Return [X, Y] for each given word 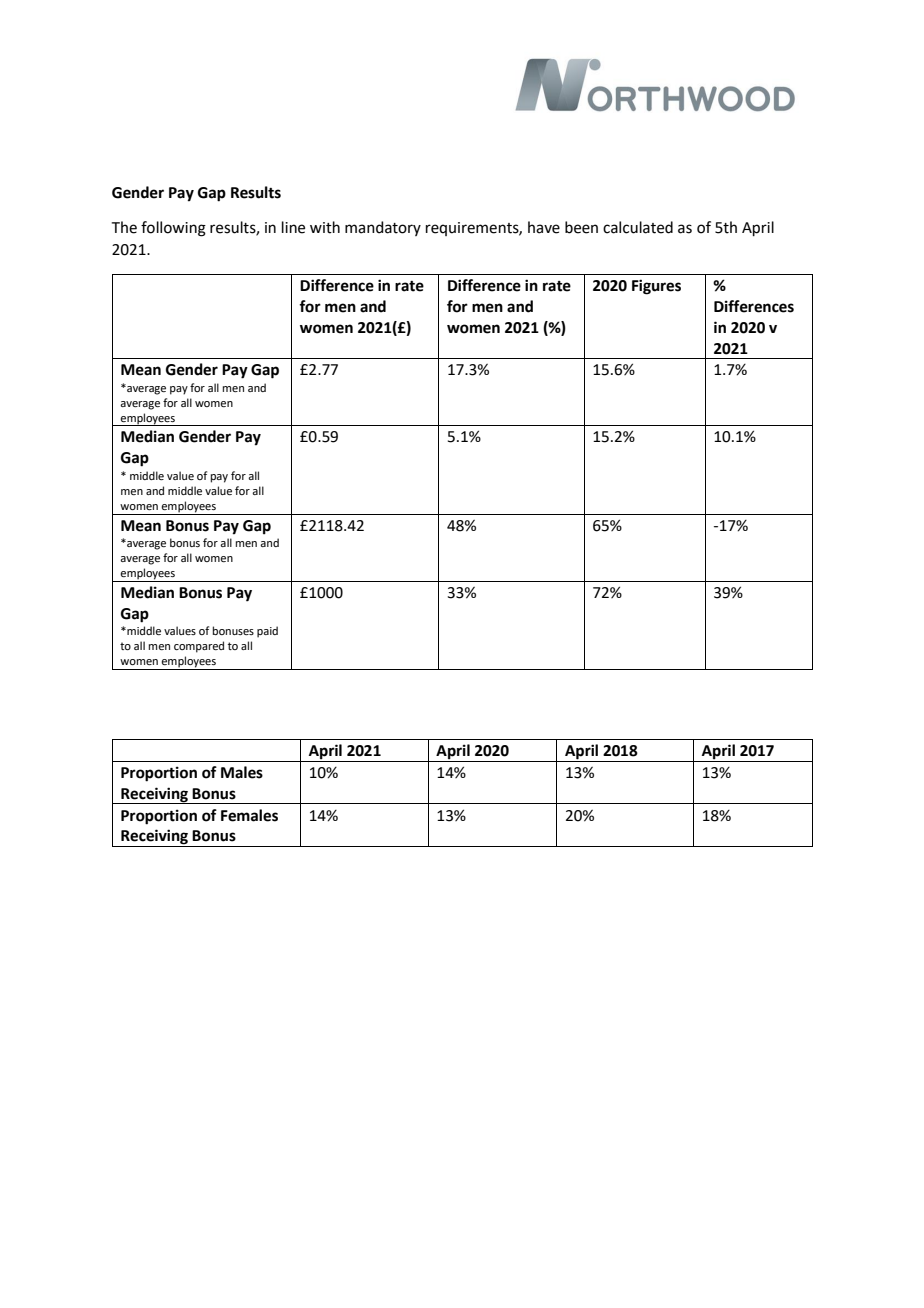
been [581, 227]
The [124, 227]
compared [199, 647]
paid [267, 632]
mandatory [383, 228]
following [173, 229]
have [544, 227]
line [293, 227]
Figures [656, 287]
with [325, 227]
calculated [638, 227]
